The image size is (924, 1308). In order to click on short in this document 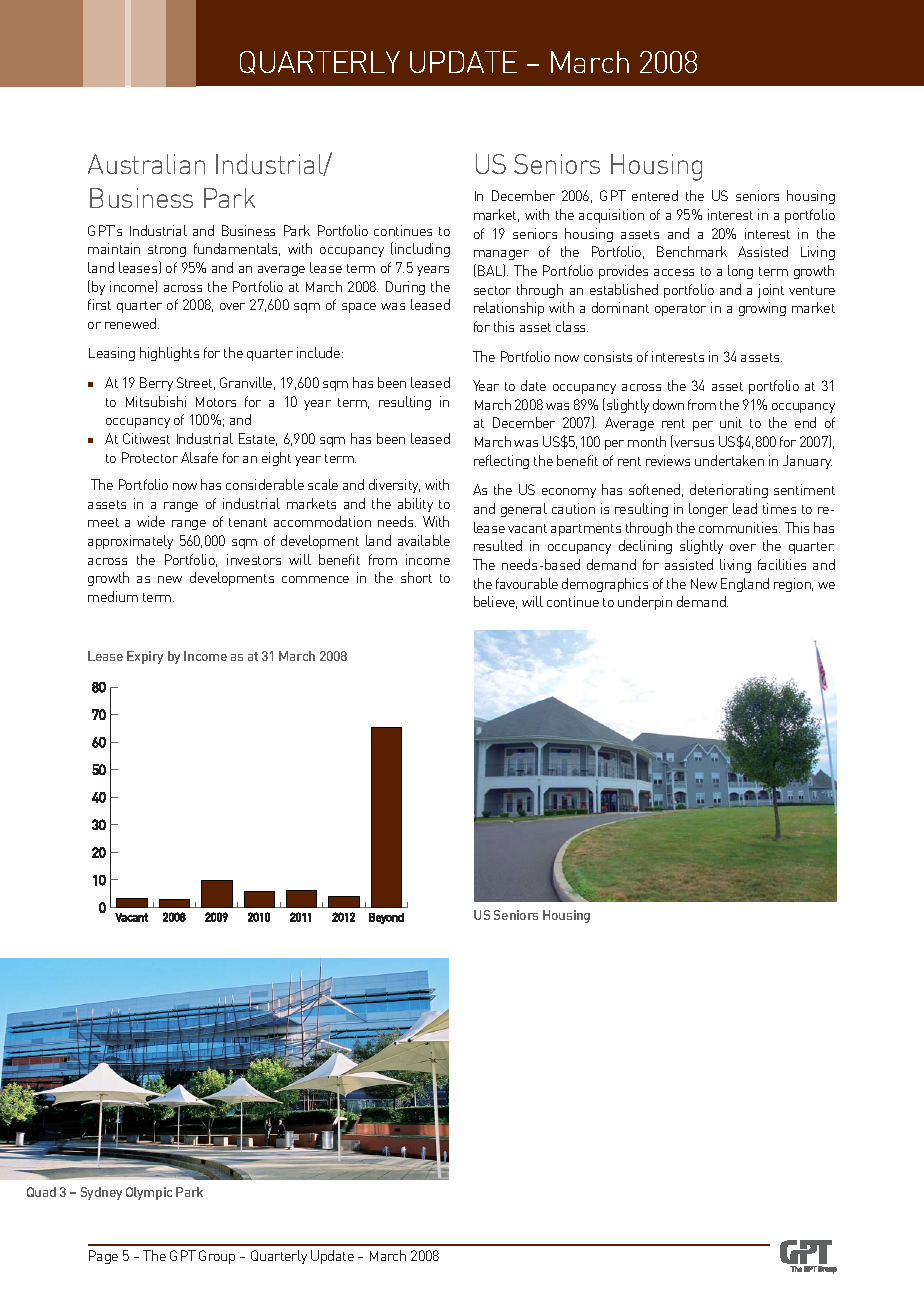, I will do `click(416, 577)`.
